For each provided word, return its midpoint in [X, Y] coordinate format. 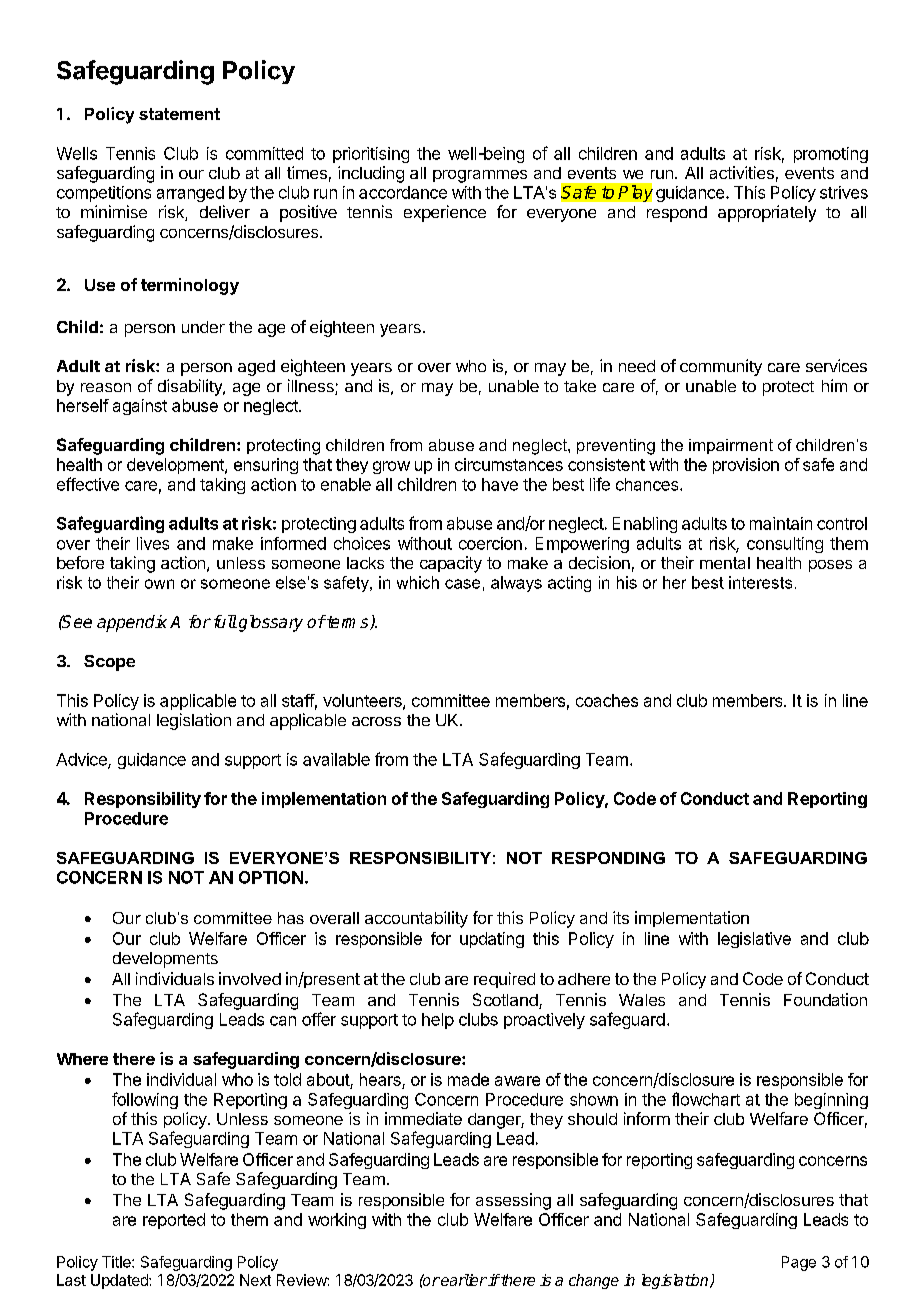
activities [742, 172]
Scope [109, 663]
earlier [463, 1280]
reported [174, 1221]
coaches [607, 700]
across [376, 721]
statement [179, 114]
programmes [480, 176]
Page [799, 1263]
